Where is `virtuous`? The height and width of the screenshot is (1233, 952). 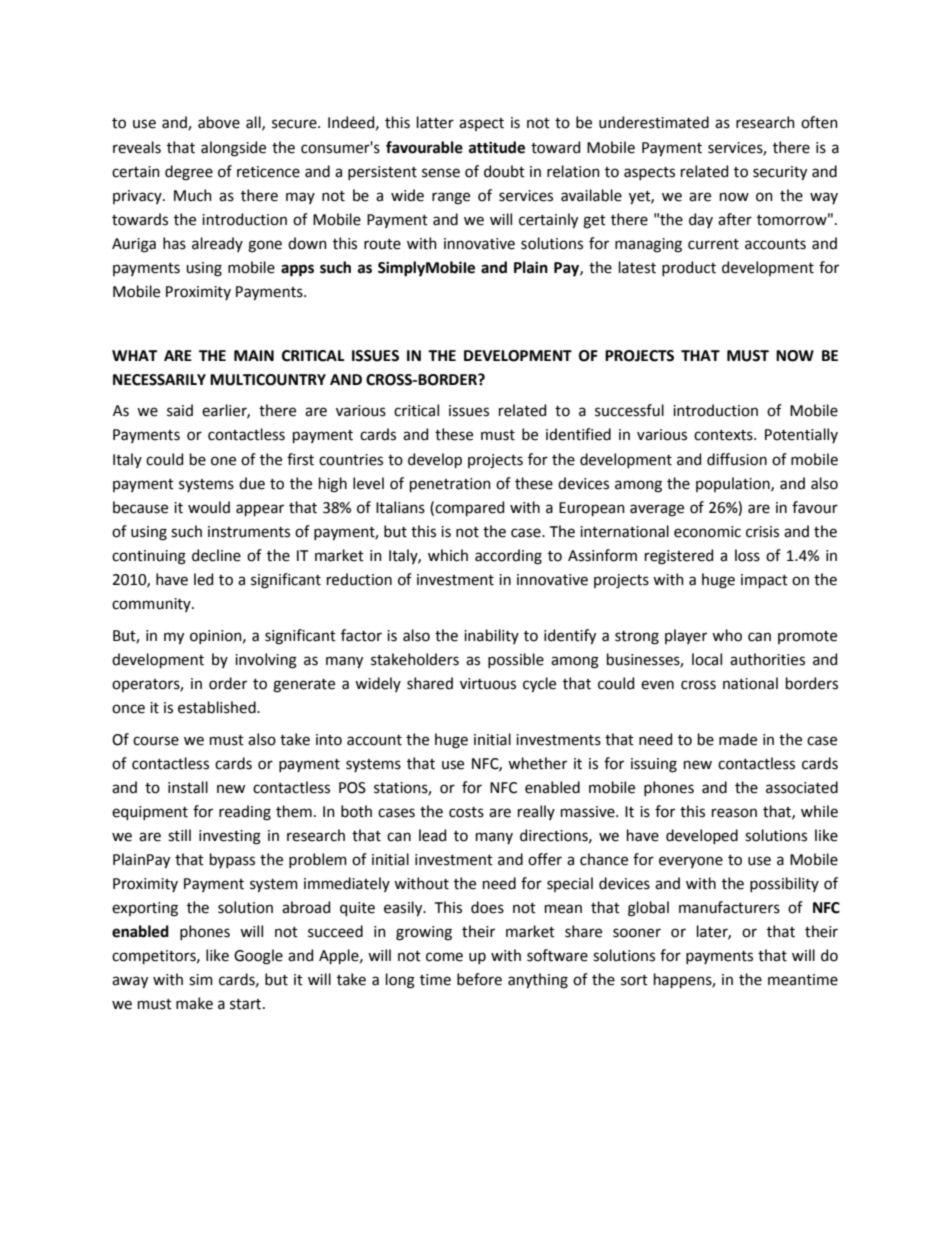 virtuous is located at coordinates (488, 684).
